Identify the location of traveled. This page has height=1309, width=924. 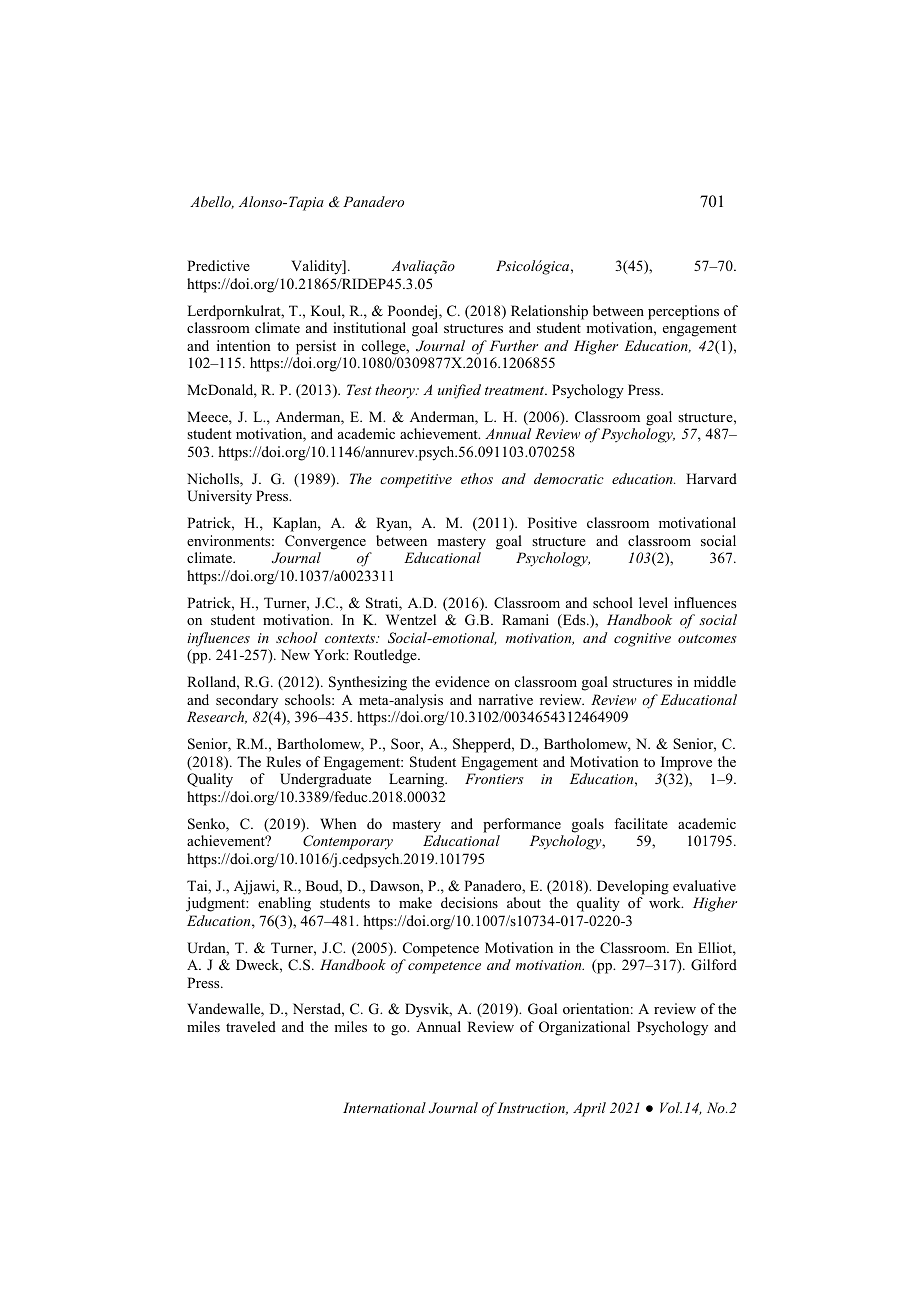
(251, 1026).
